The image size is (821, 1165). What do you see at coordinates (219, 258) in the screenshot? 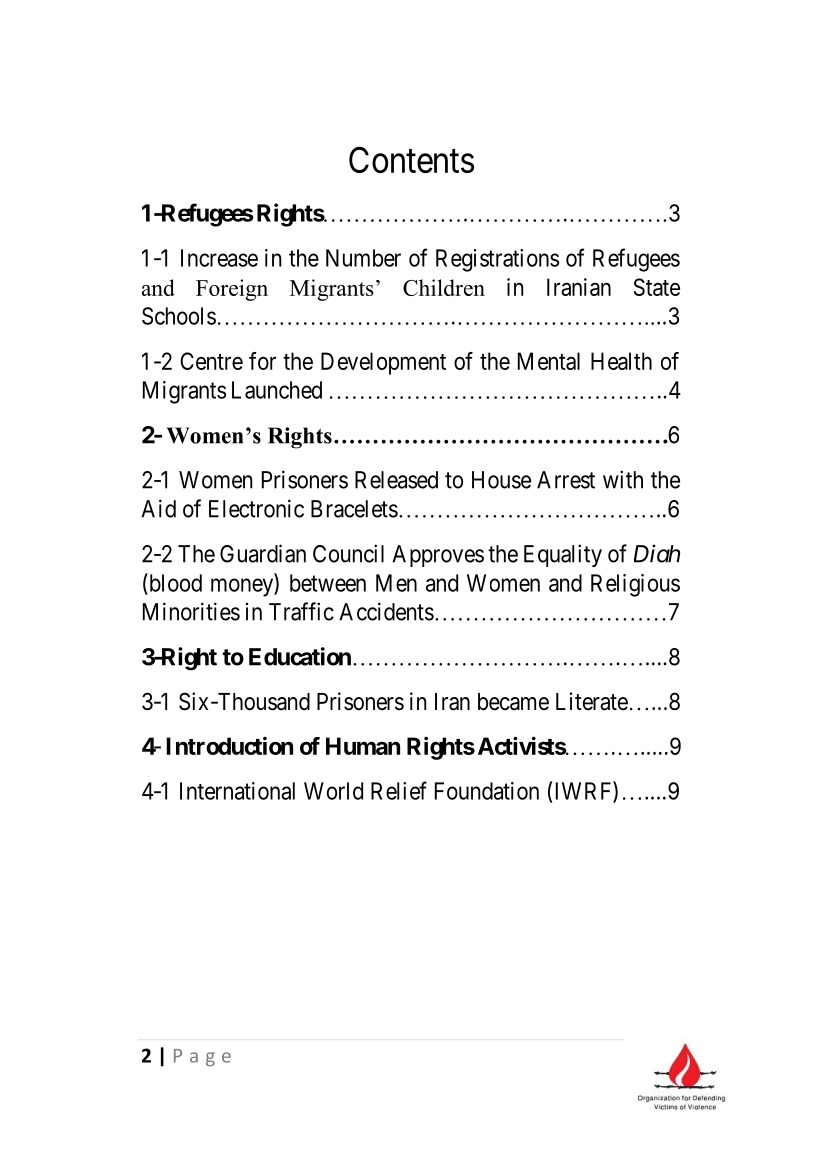
I see `Increase` at bounding box center [219, 258].
